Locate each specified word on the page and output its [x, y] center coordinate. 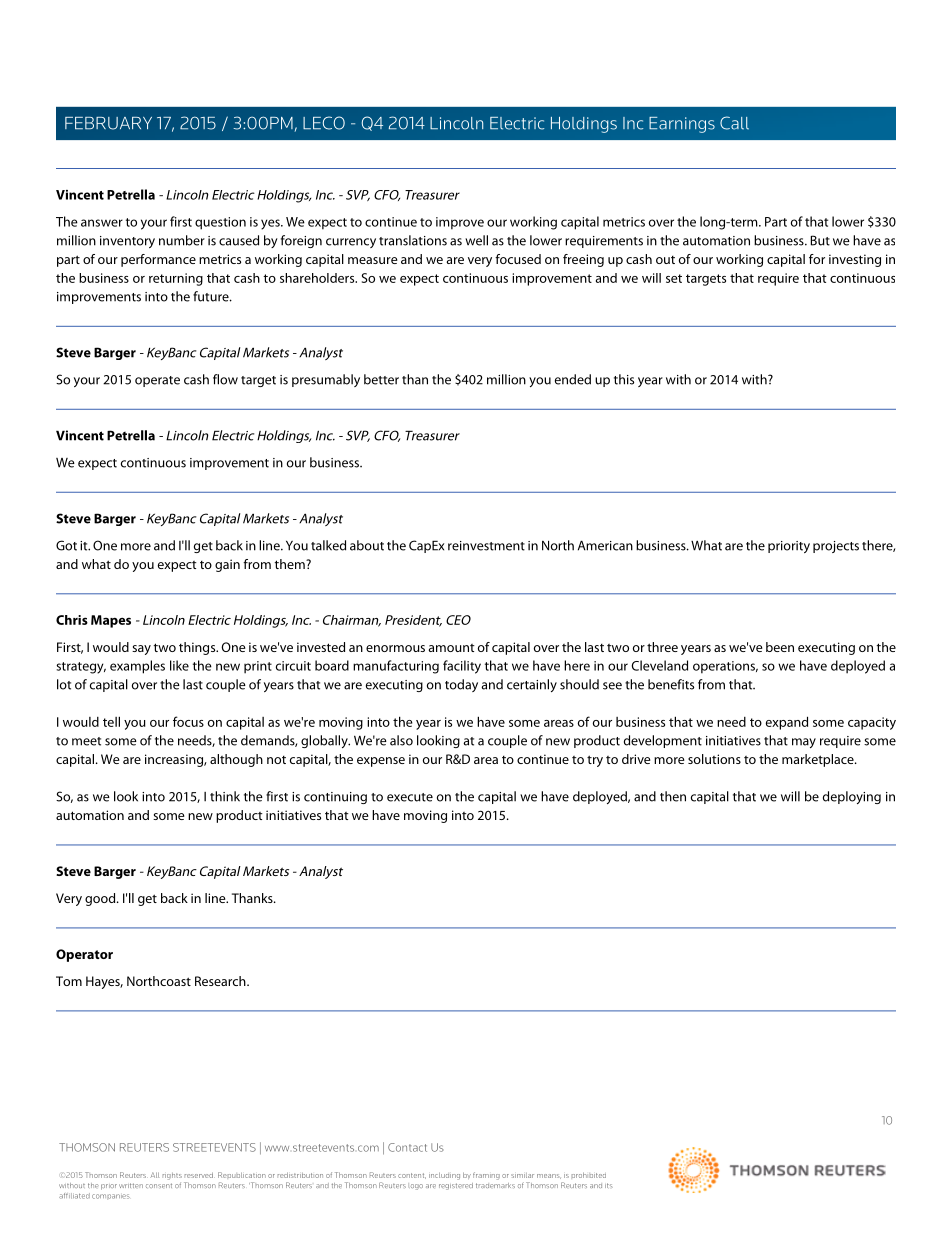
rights [172, 1176]
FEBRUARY [108, 123]
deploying [852, 797]
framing [486, 1176]
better [381, 379]
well [476, 240]
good [101, 899]
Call [734, 123]
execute [410, 797]
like [179, 665]
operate [157, 381]
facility [462, 667]
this [624, 379]
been [780, 647]
